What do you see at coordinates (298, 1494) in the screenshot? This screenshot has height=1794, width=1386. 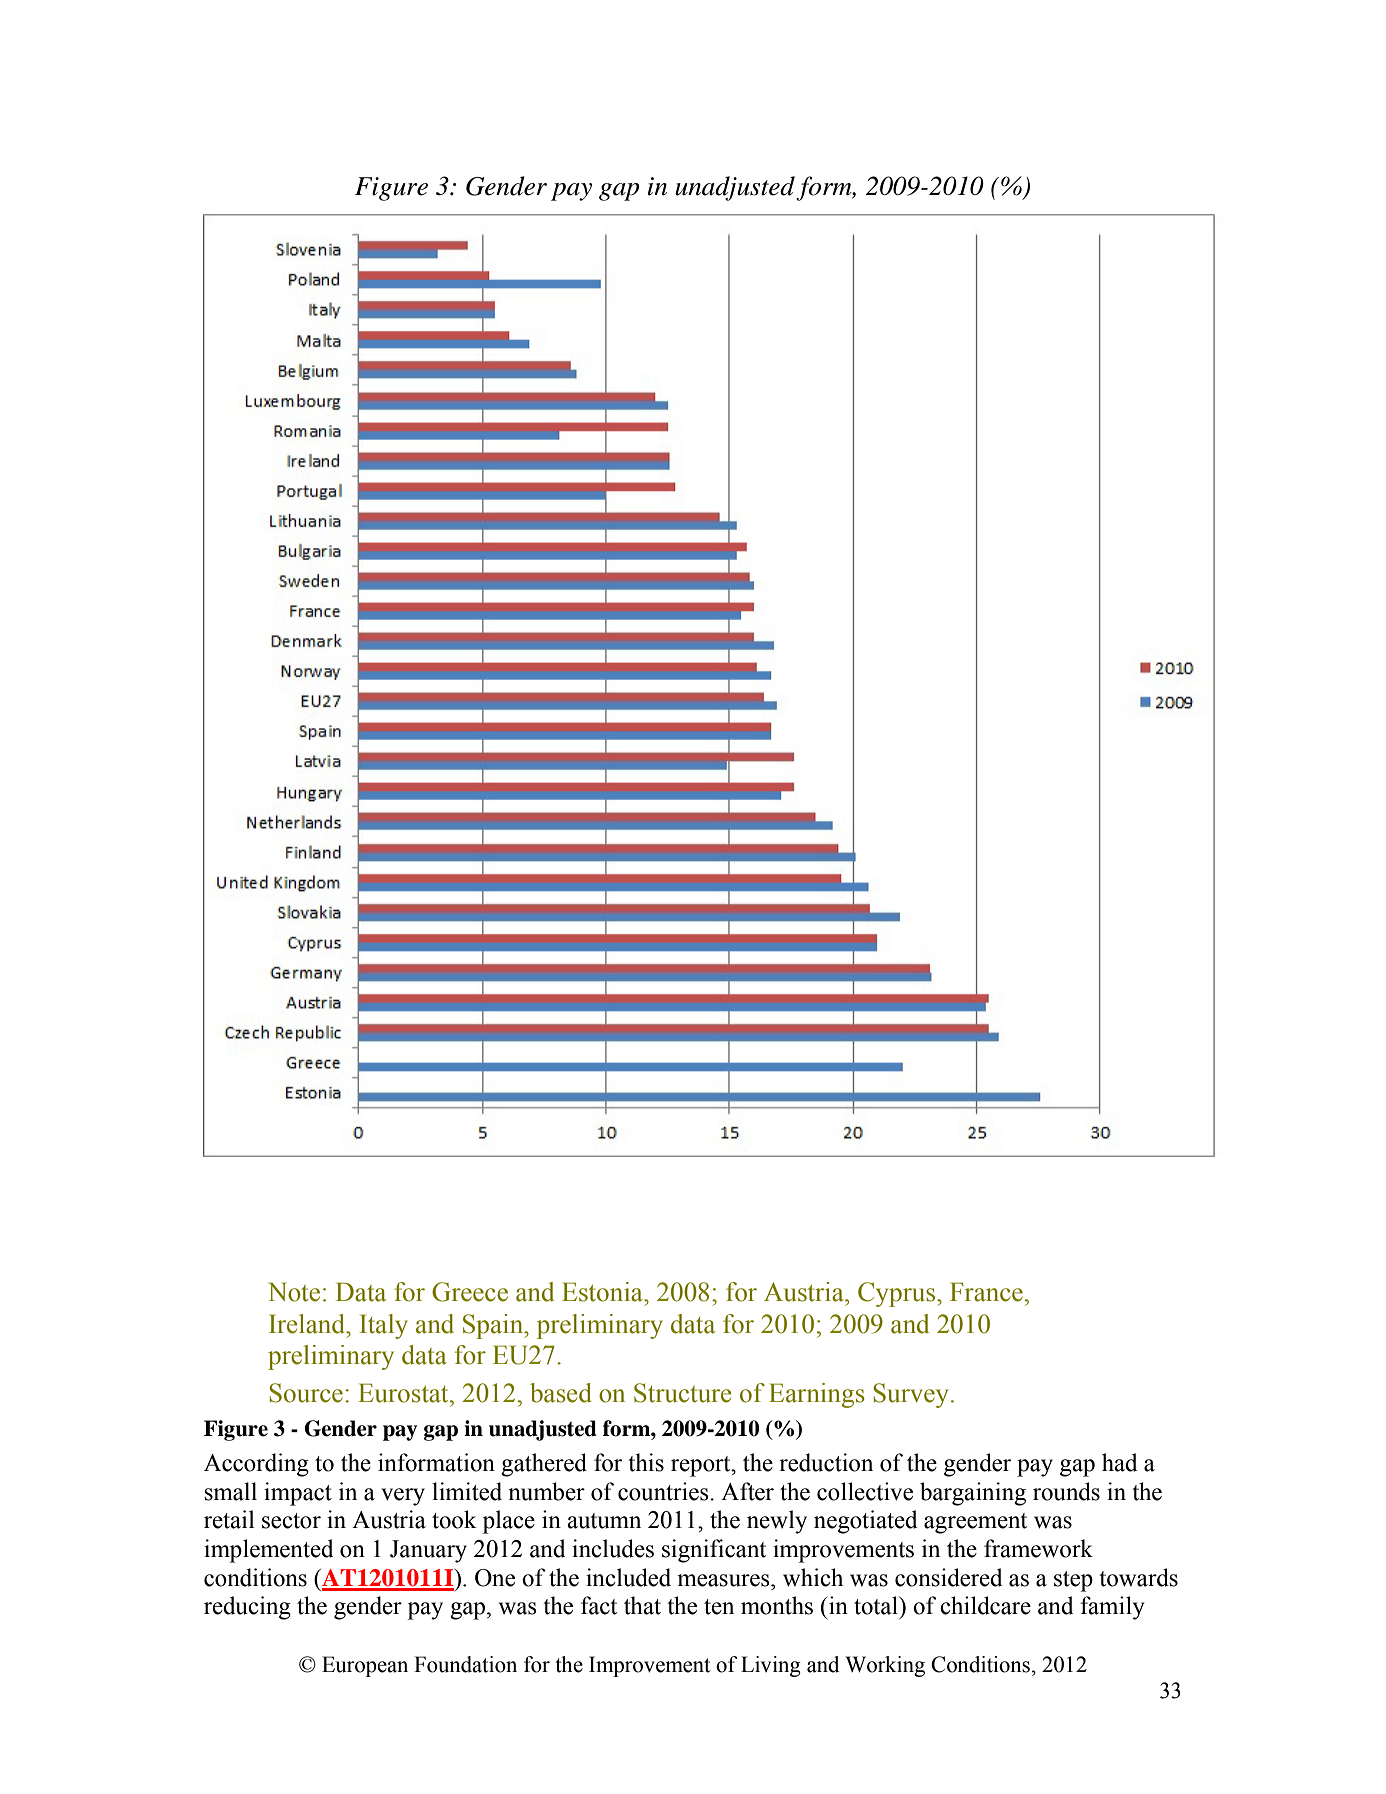 I see `impact` at bounding box center [298, 1494].
